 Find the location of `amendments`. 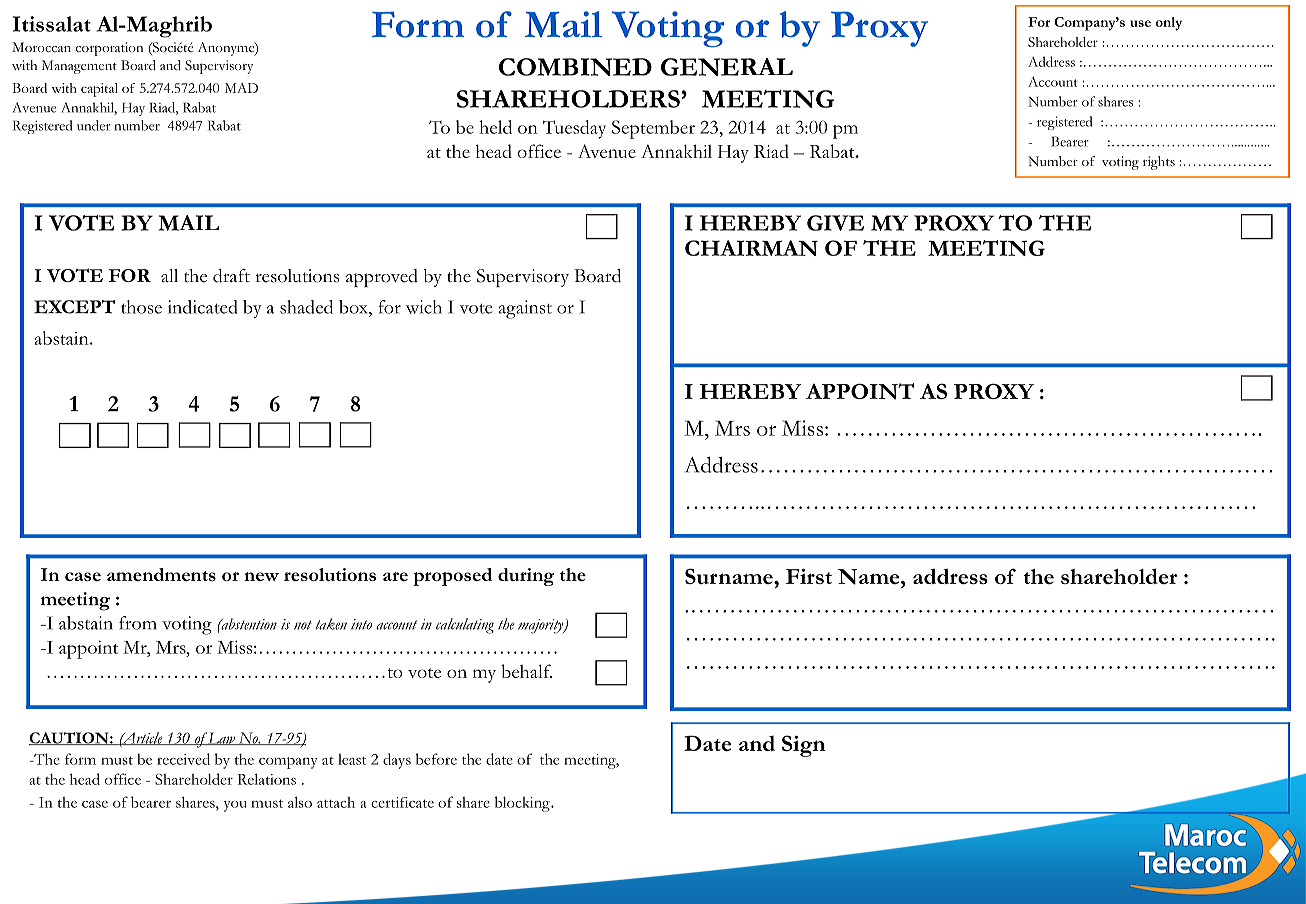

amendments is located at coordinates (161, 574).
